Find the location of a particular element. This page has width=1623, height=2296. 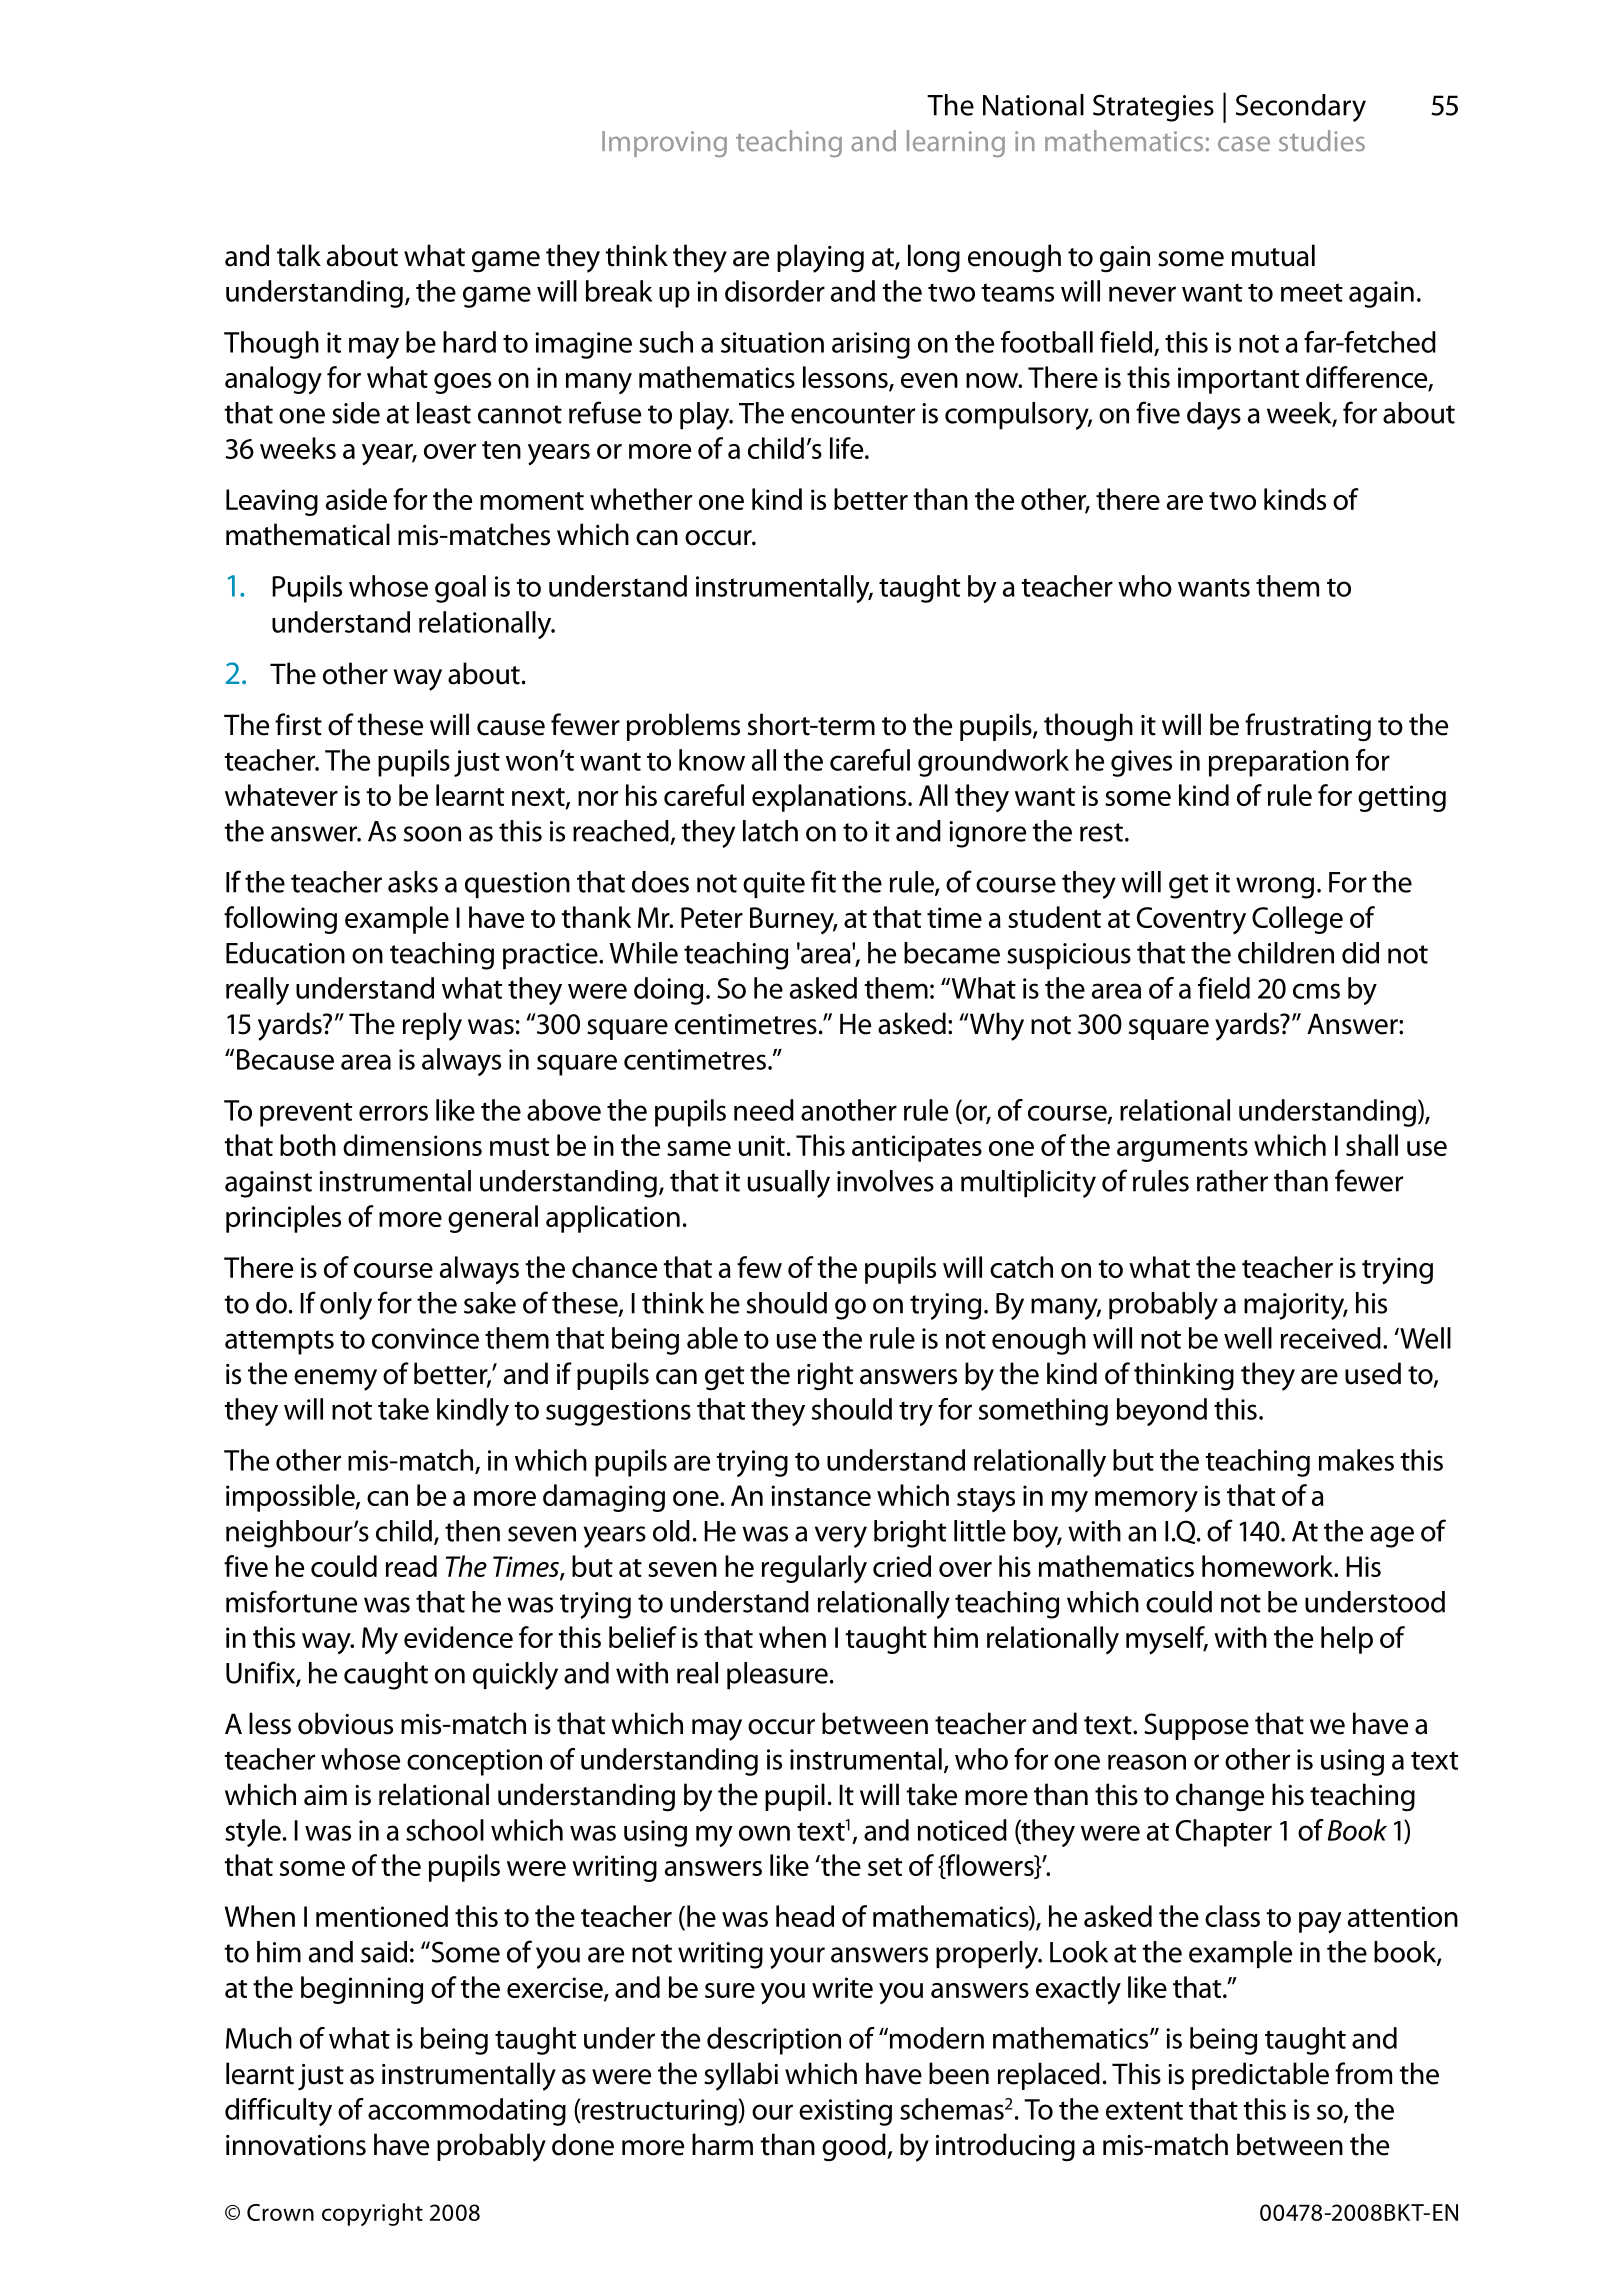

instance is located at coordinates (821, 1495).
